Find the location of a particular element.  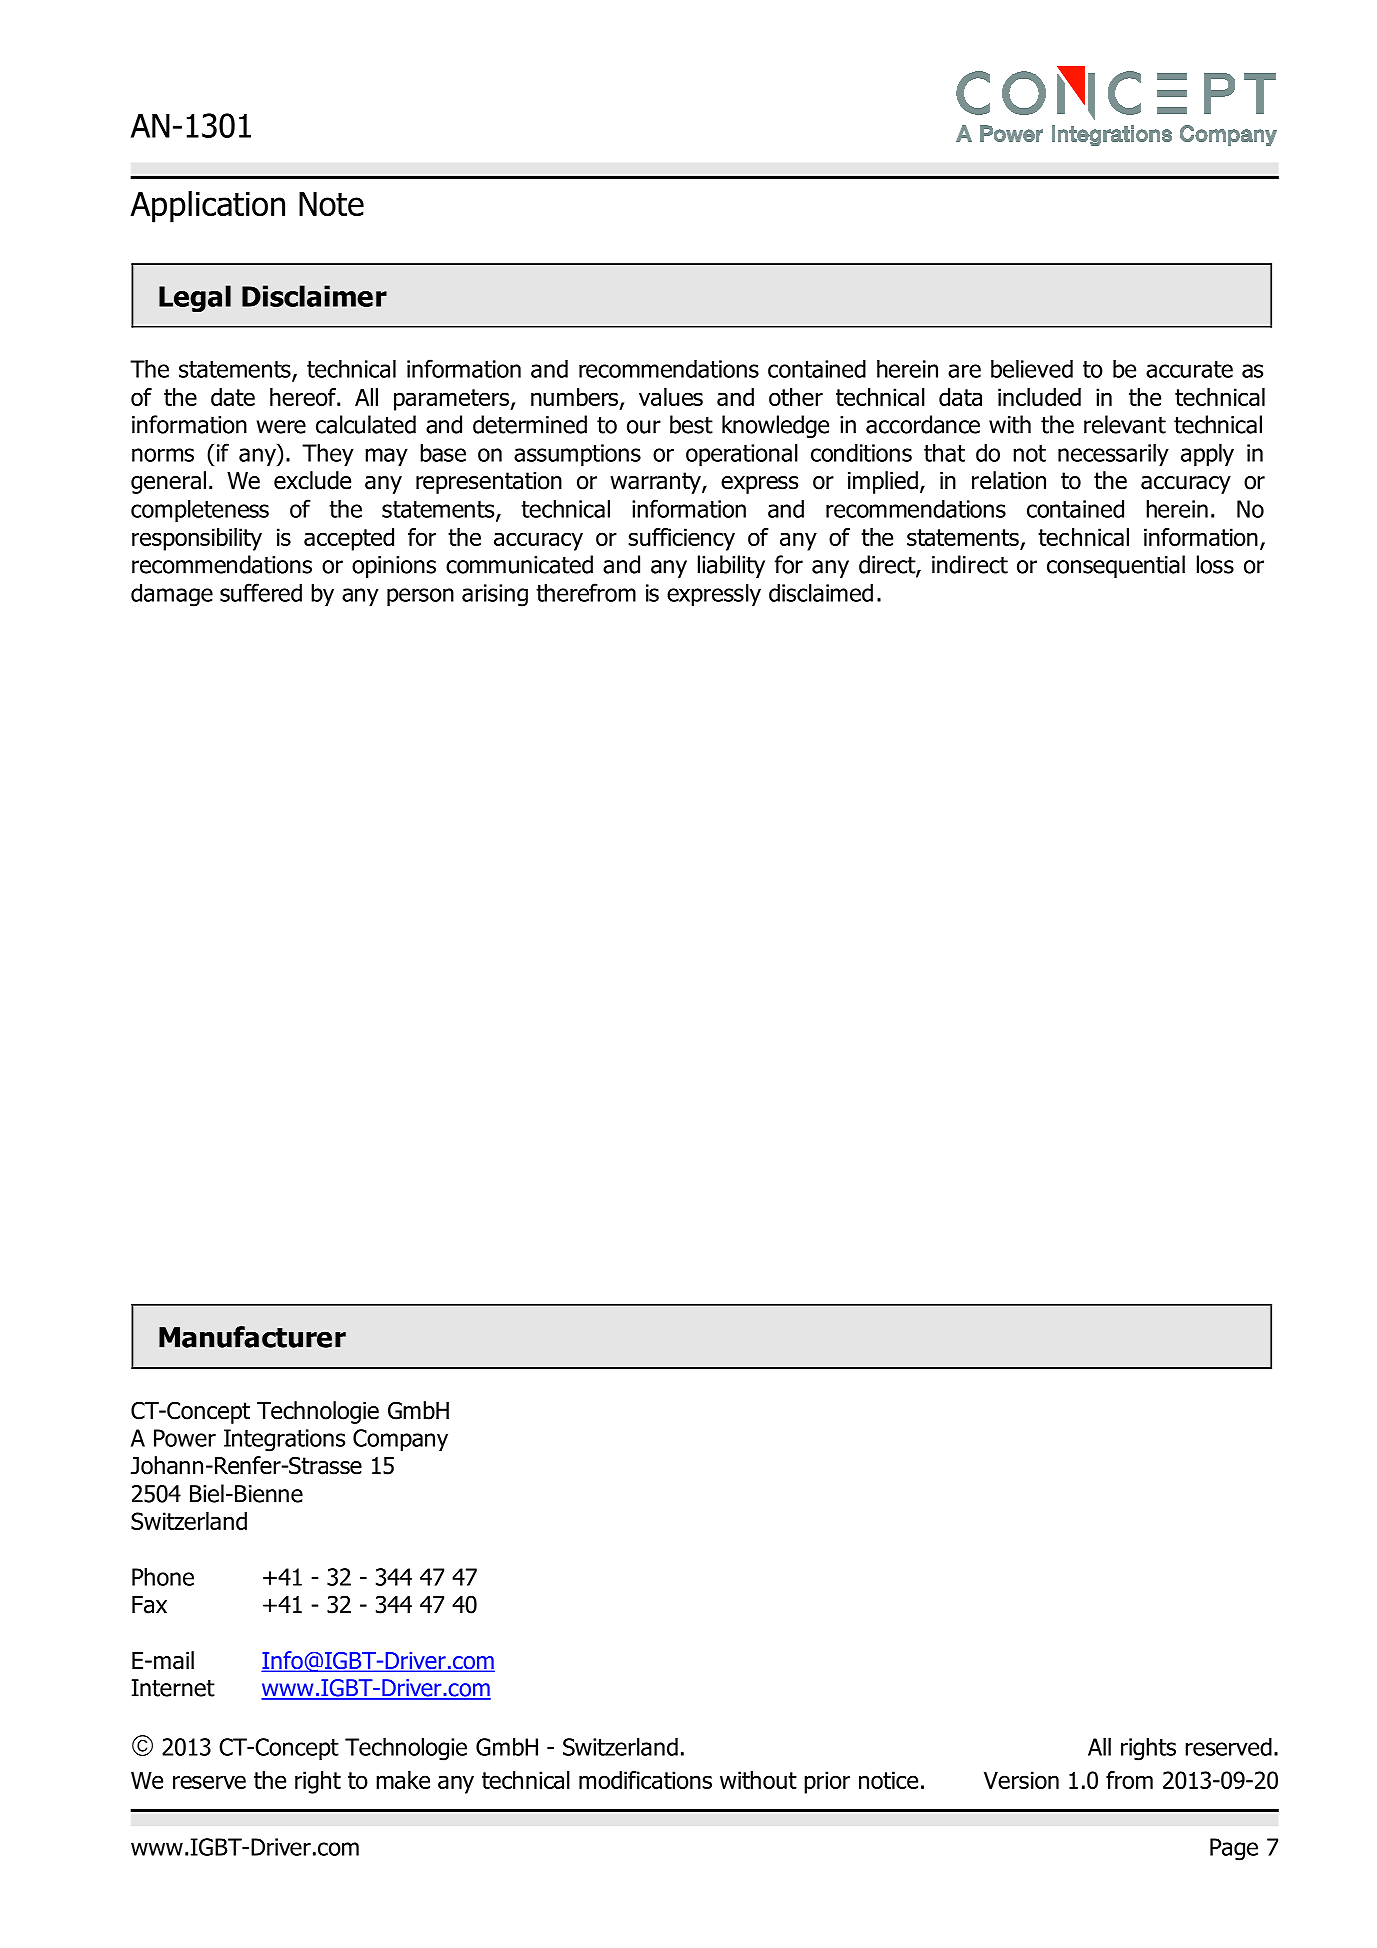

Disclaimer is located at coordinates (314, 296).
